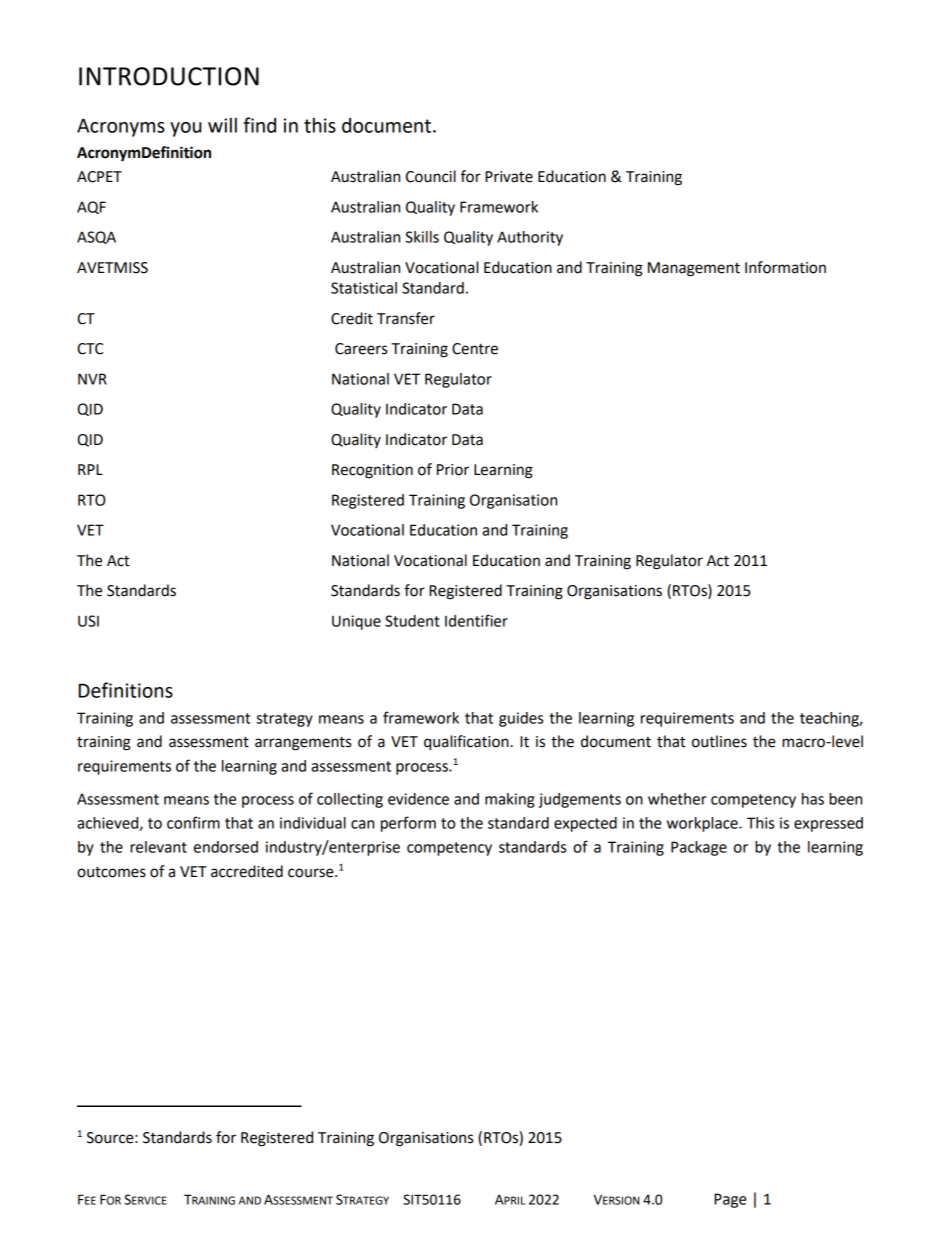 The image size is (952, 1233). What do you see at coordinates (111, 872) in the document?
I see `outcomes` at bounding box center [111, 872].
